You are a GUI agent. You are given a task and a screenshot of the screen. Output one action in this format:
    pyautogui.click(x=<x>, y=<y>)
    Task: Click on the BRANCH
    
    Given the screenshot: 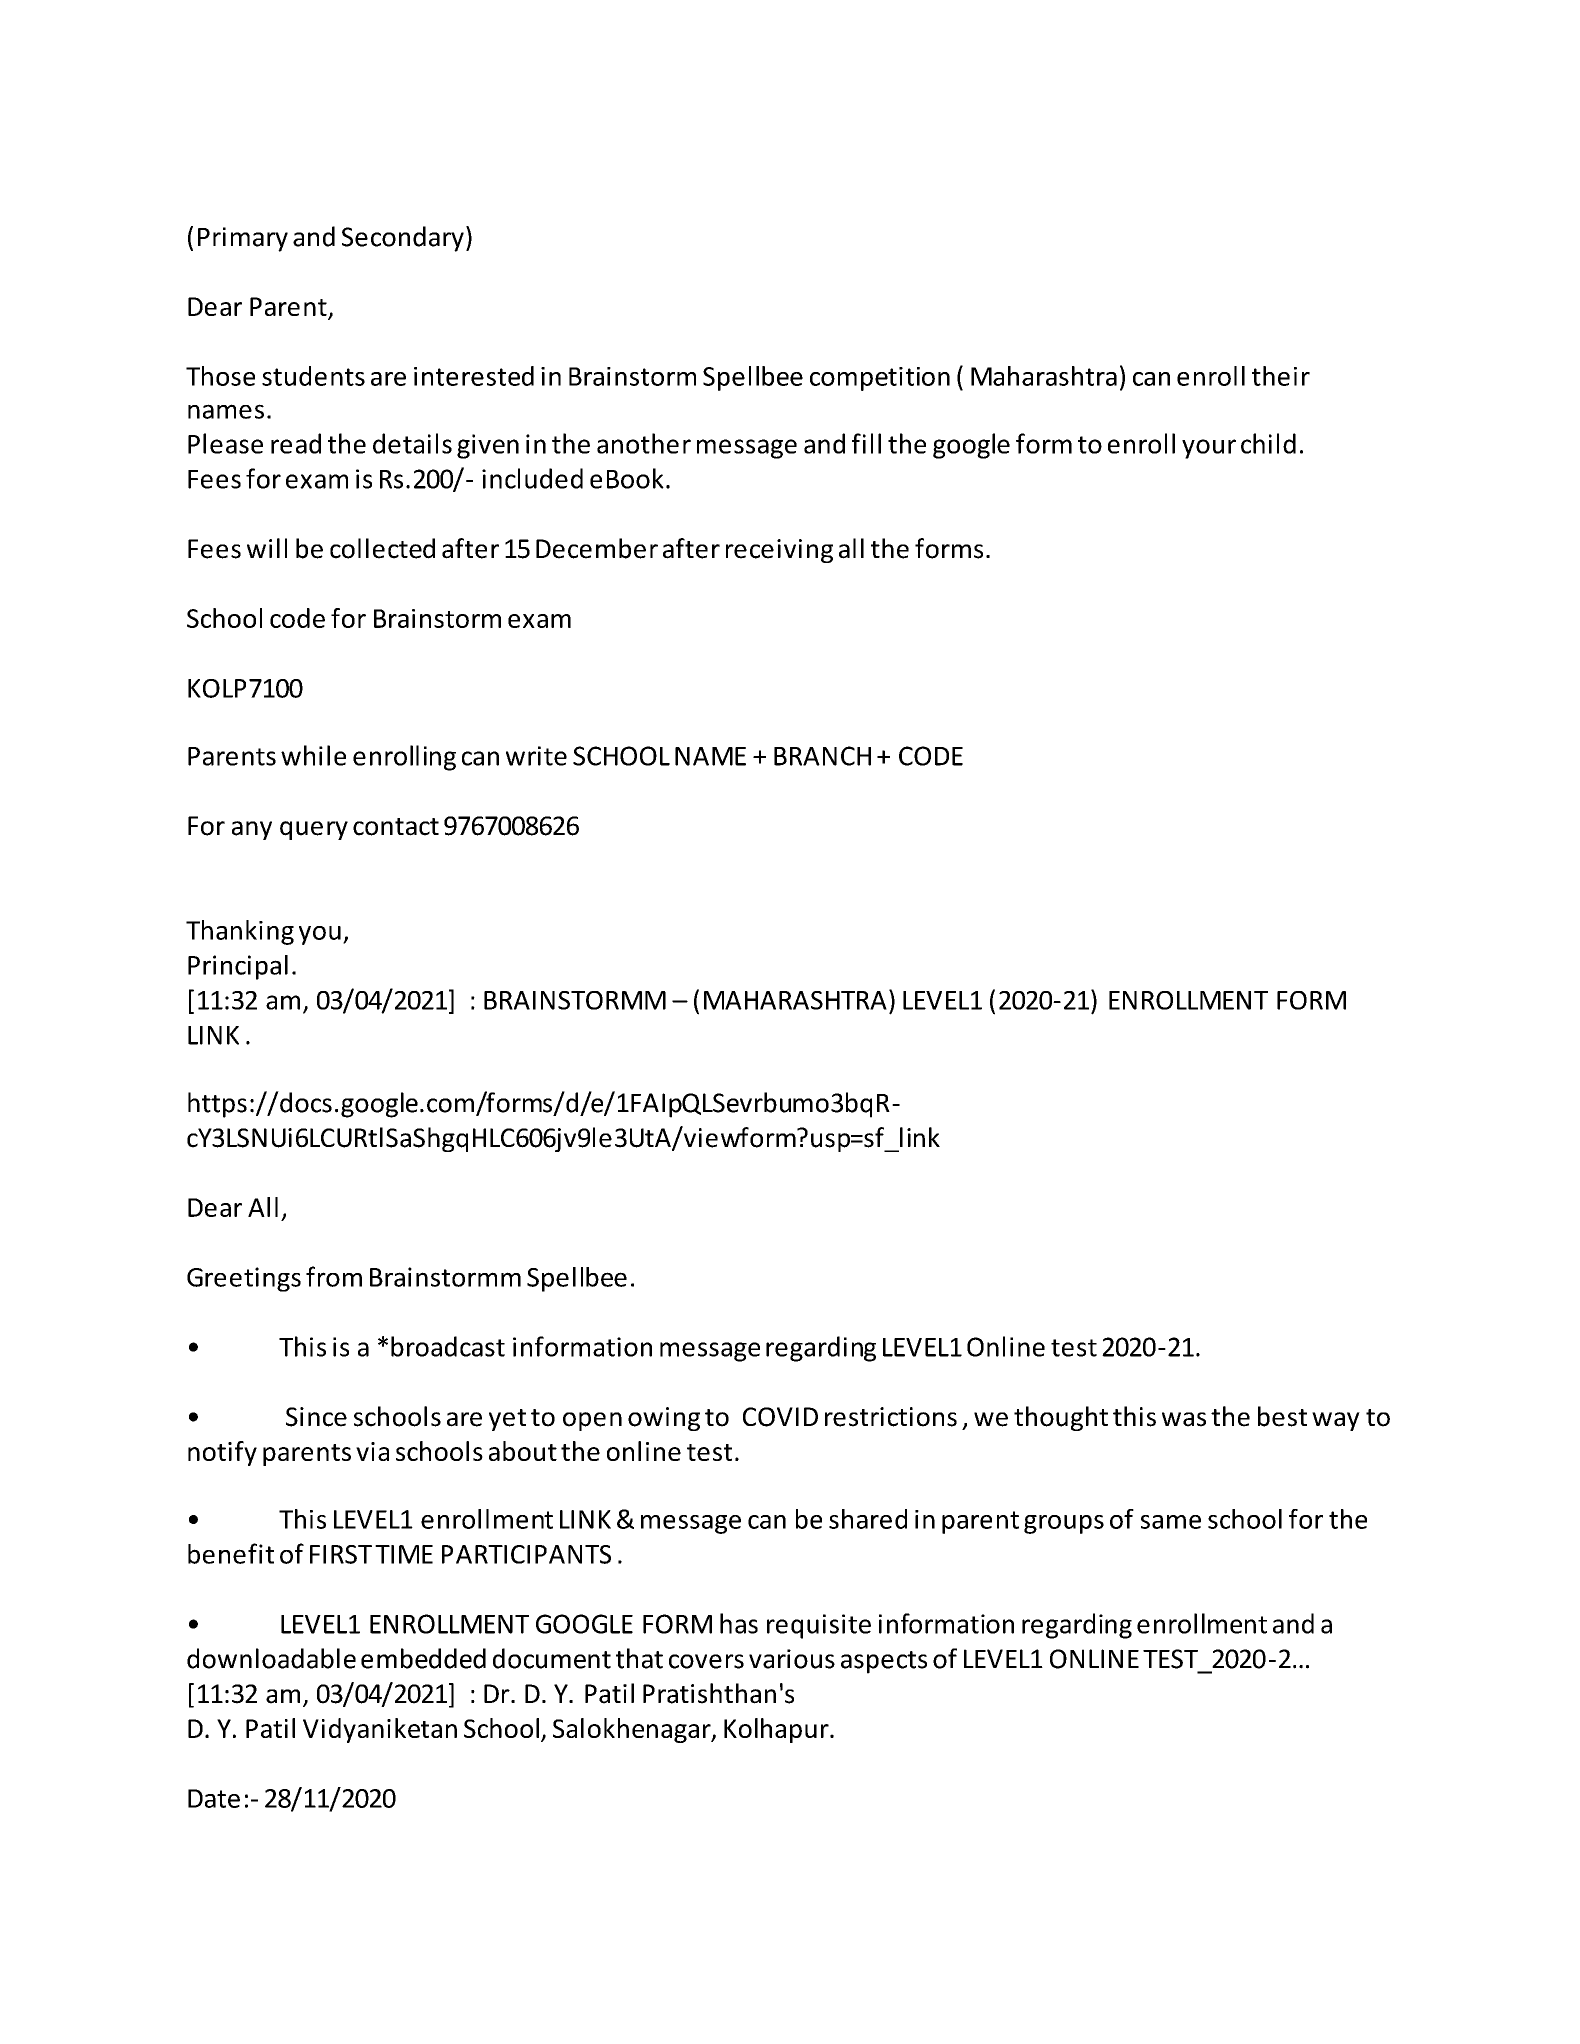 What is the action you would take?
    pyautogui.click(x=822, y=756)
